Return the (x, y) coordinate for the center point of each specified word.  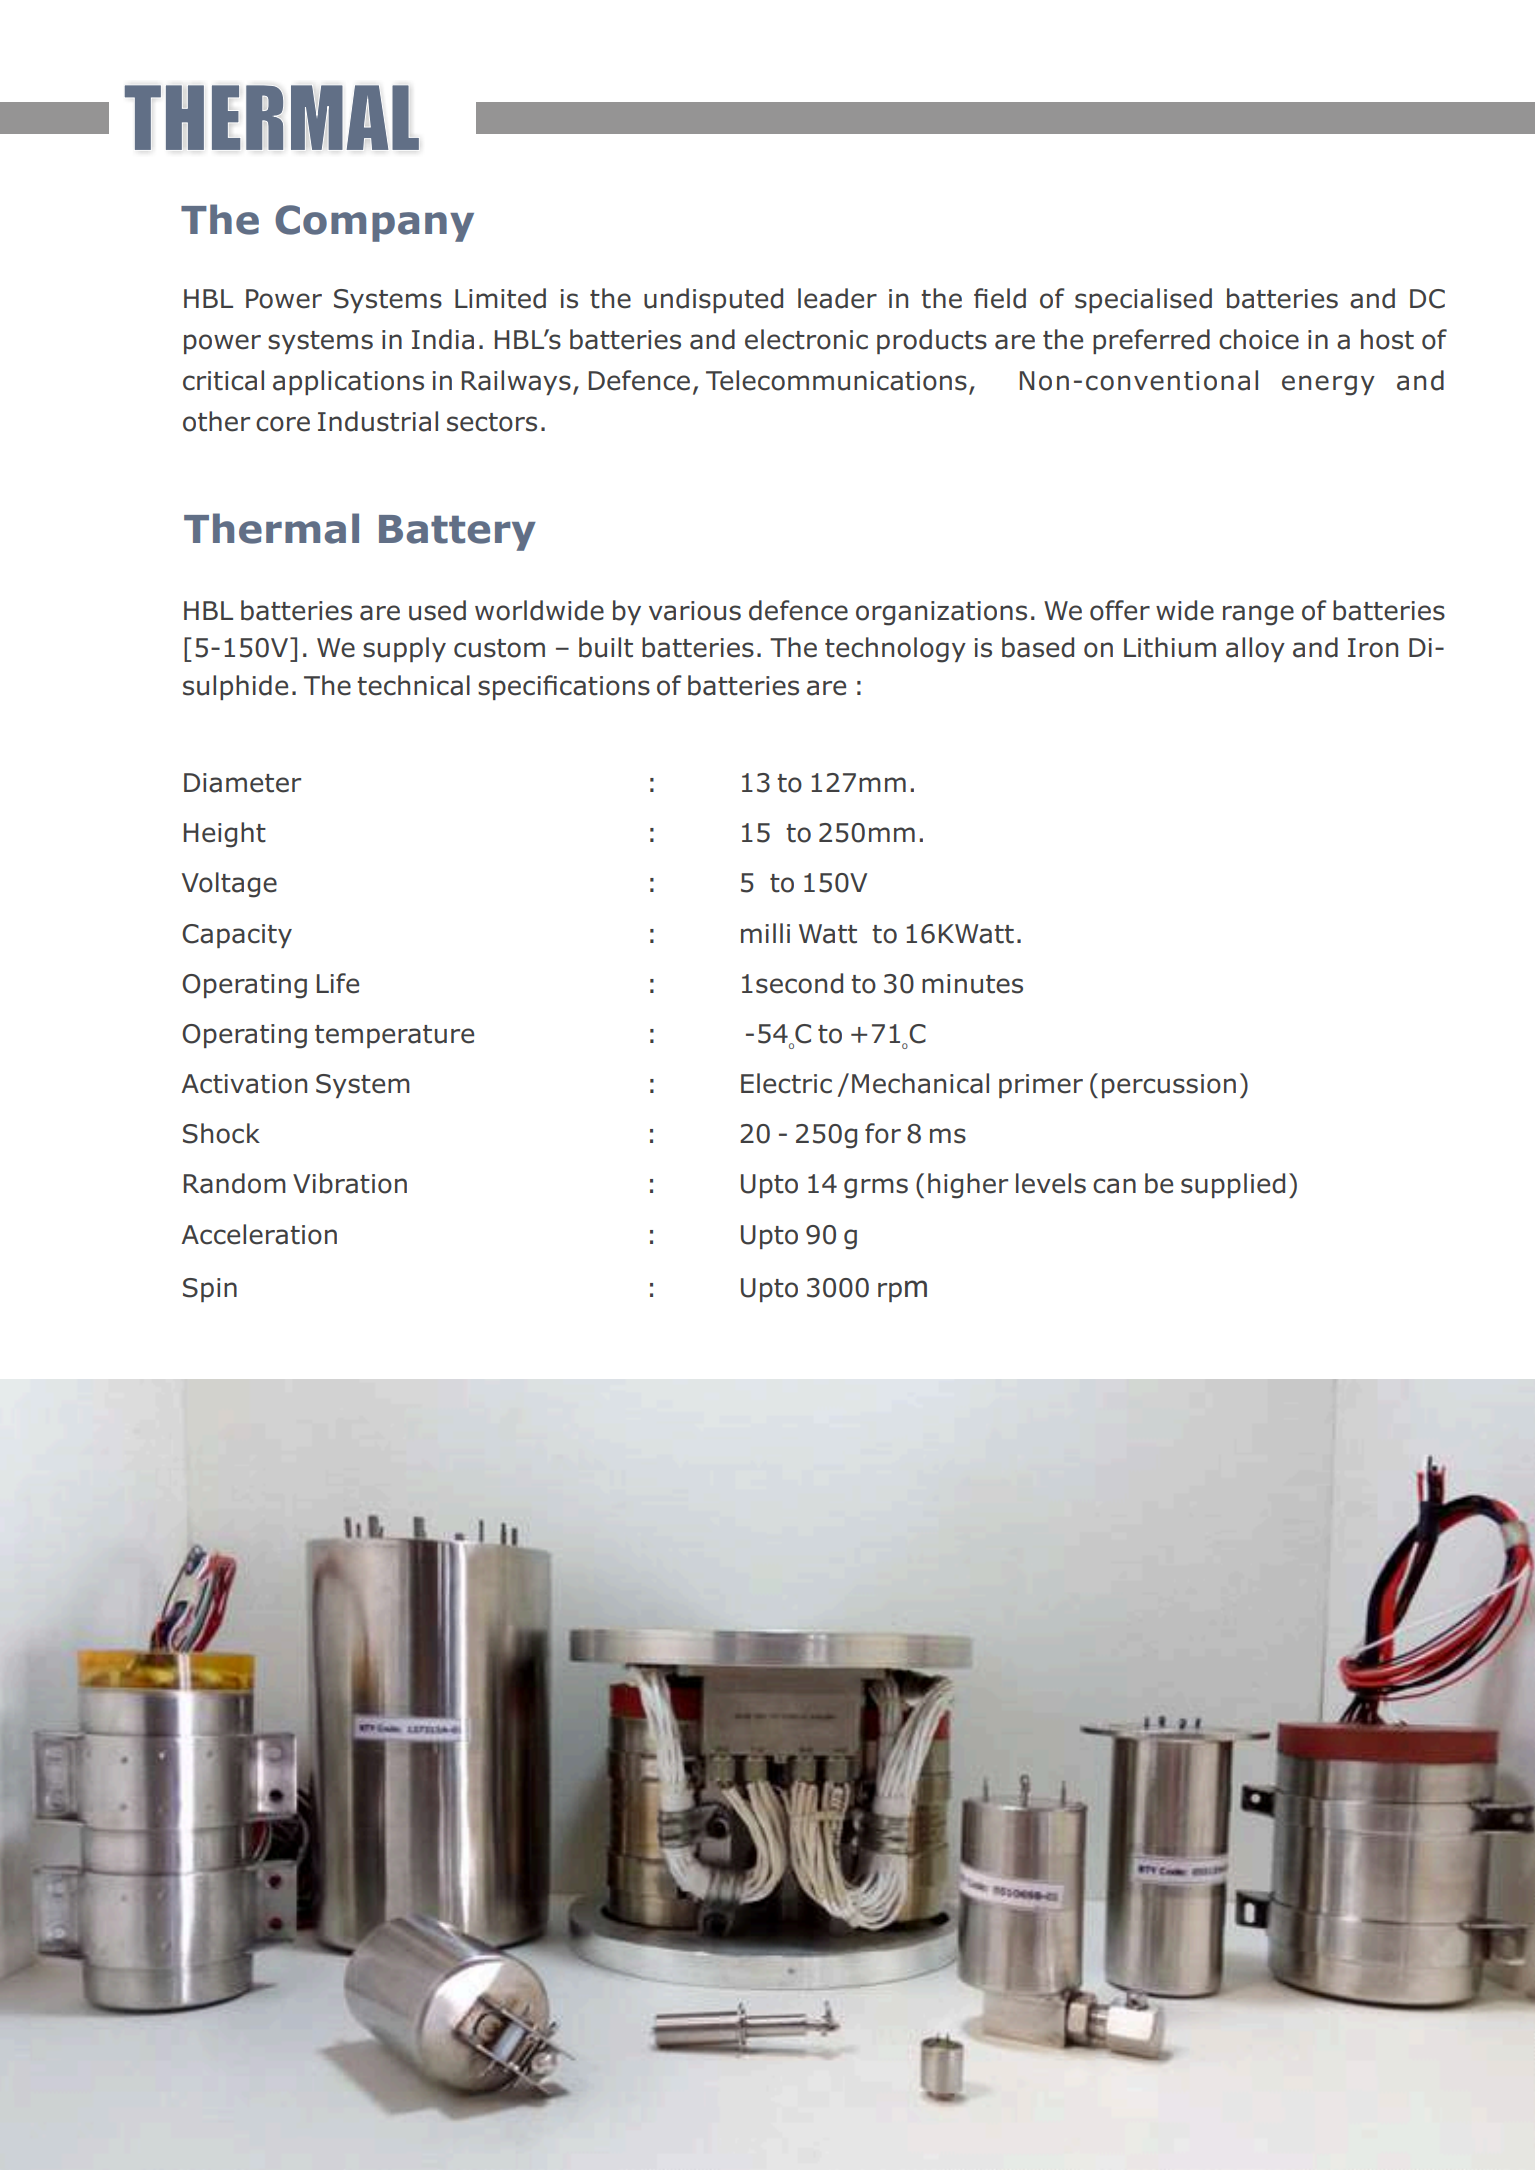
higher (968, 1186)
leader (837, 298)
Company (374, 223)
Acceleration (259, 1234)
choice (1259, 339)
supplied (1233, 1185)
